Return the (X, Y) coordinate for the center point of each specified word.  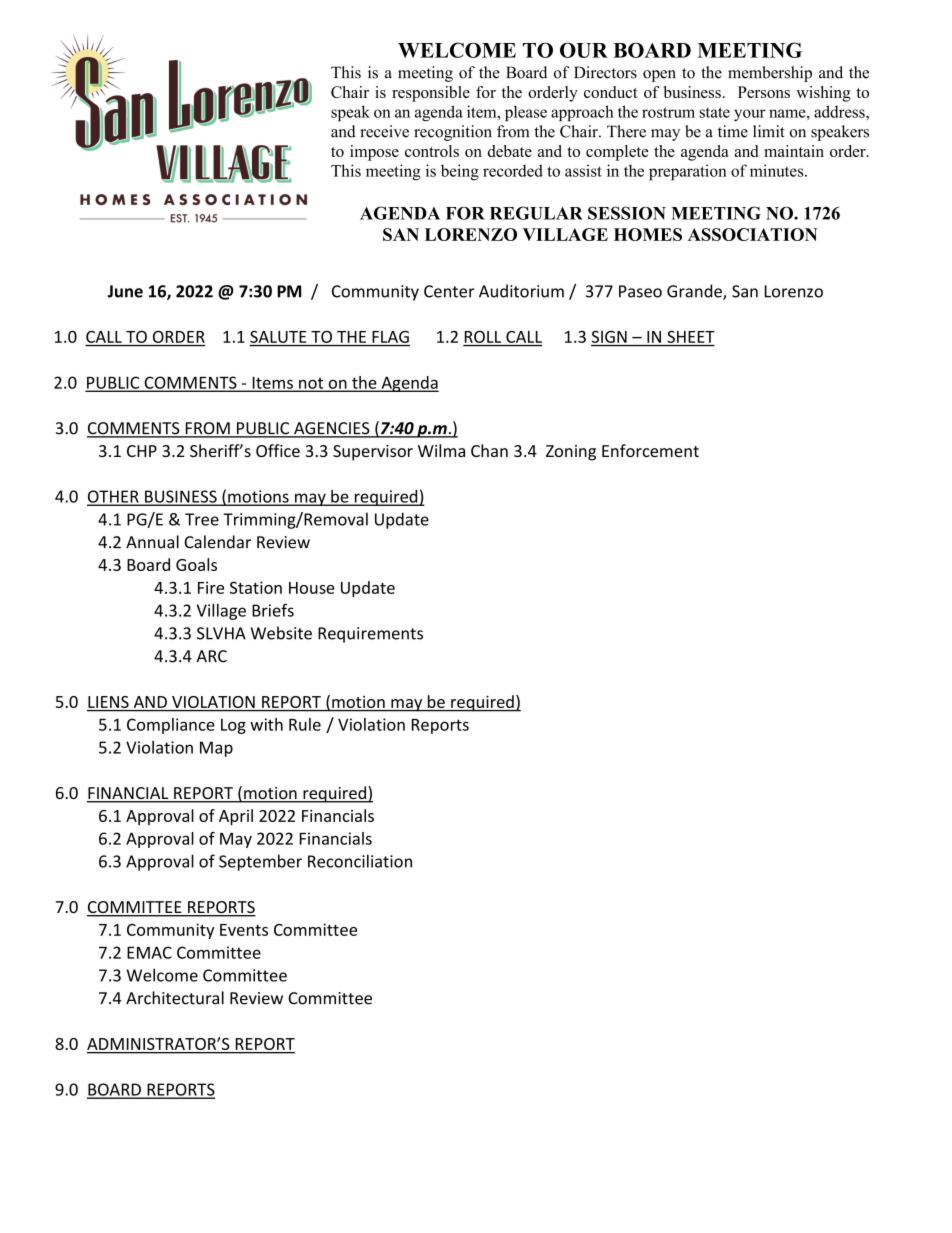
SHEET (691, 336)
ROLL (483, 336)
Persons (764, 92)
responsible (431, 94)
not (311, 384)
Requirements (370, 635)
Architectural (175, 998)
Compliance (171, 726)
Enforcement (650, 450)
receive (384, 131)
